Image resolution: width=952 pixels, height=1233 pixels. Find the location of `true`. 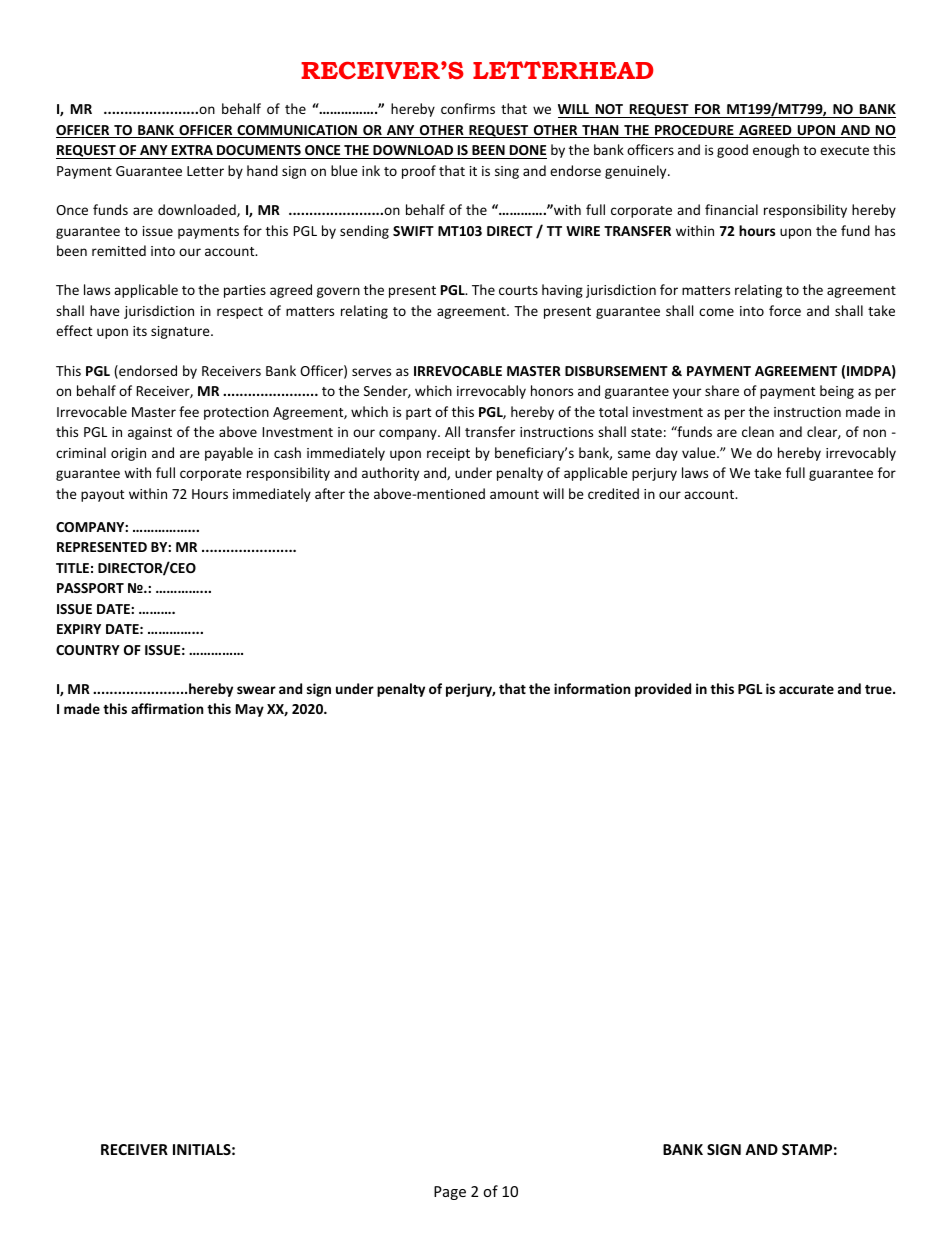

true is located at coordinates (879, 689).
